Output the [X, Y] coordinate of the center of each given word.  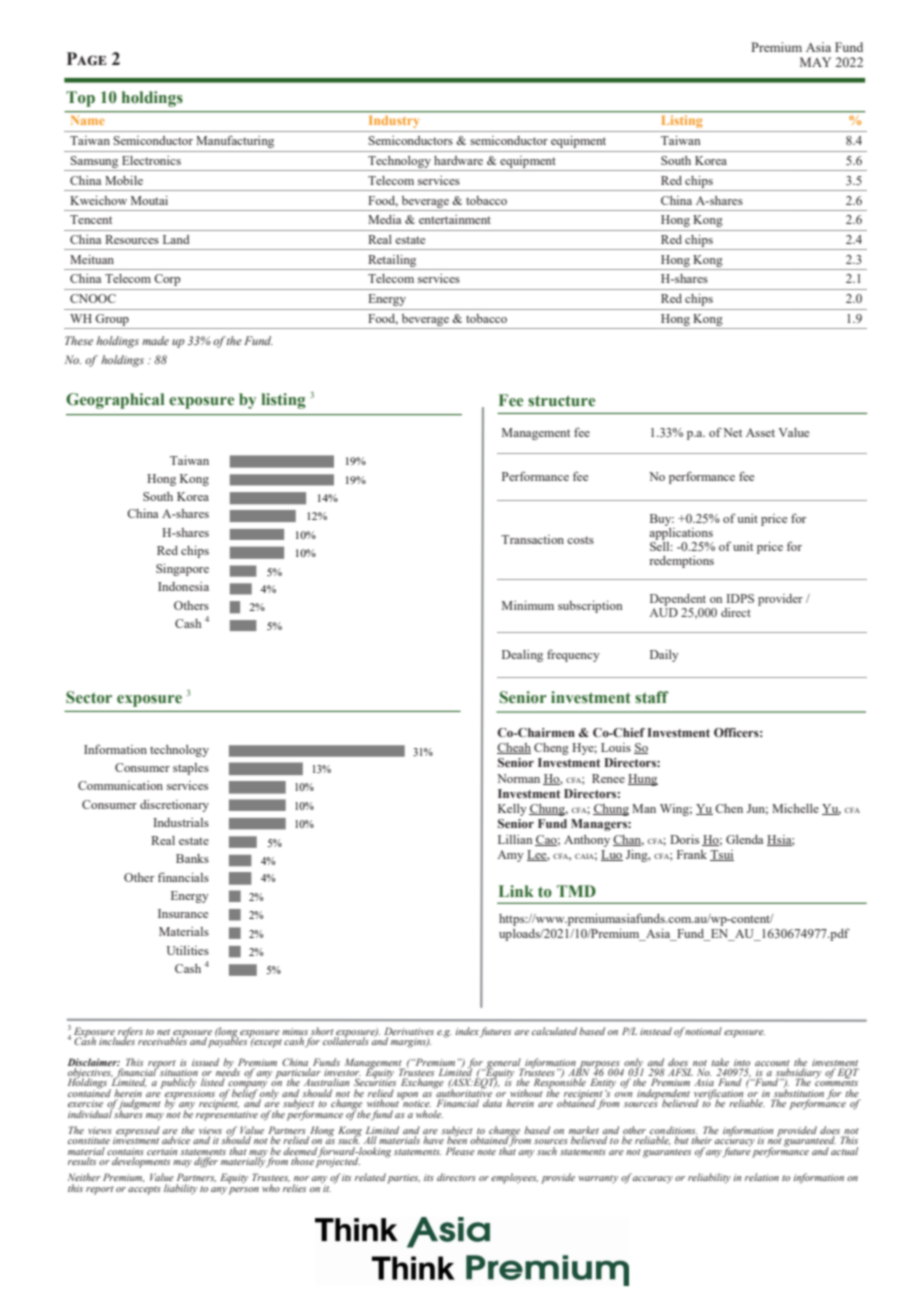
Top [80, 99]
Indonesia [183, 586]
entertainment [455, 219]
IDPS [740, 598]
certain [162, 1151]
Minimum [528, 605]
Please [460, 1151]
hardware [458, 160]
